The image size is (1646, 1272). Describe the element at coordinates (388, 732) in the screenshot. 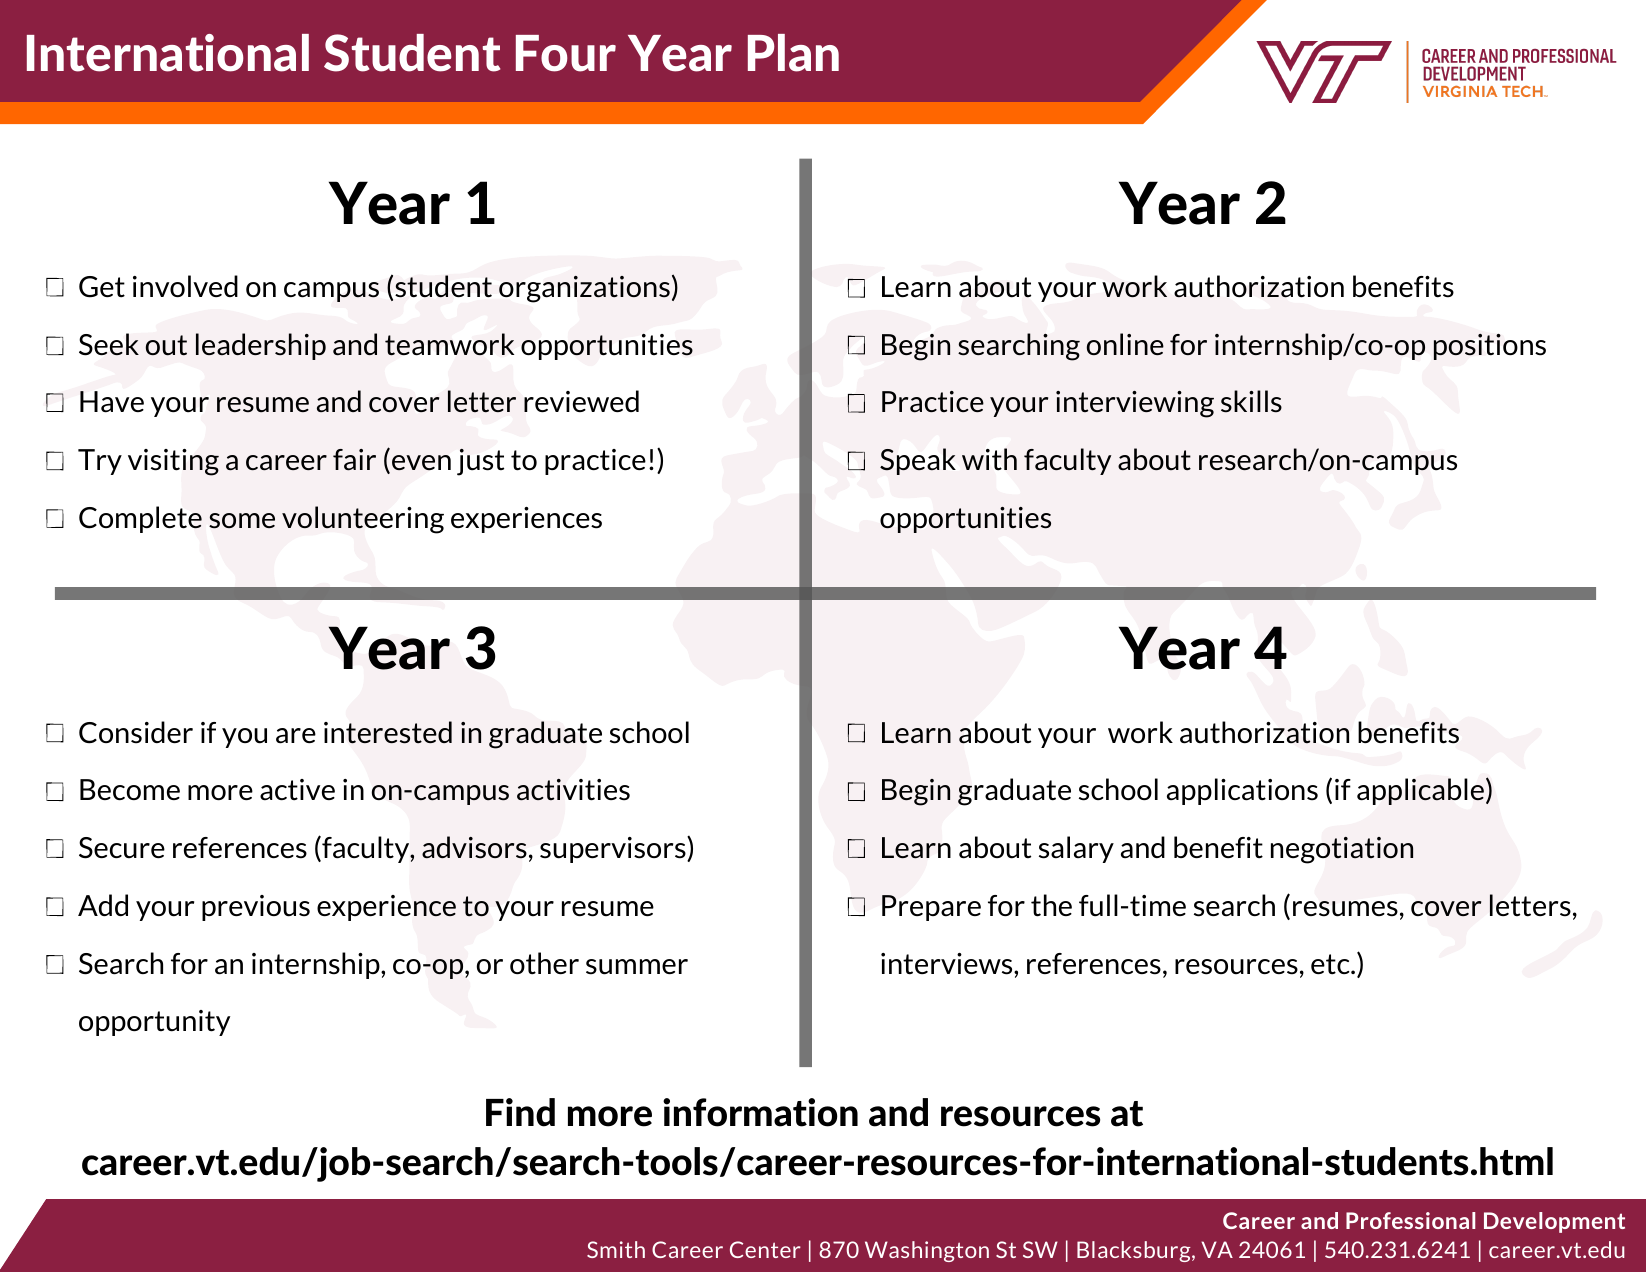

I see `interested` at that location.
